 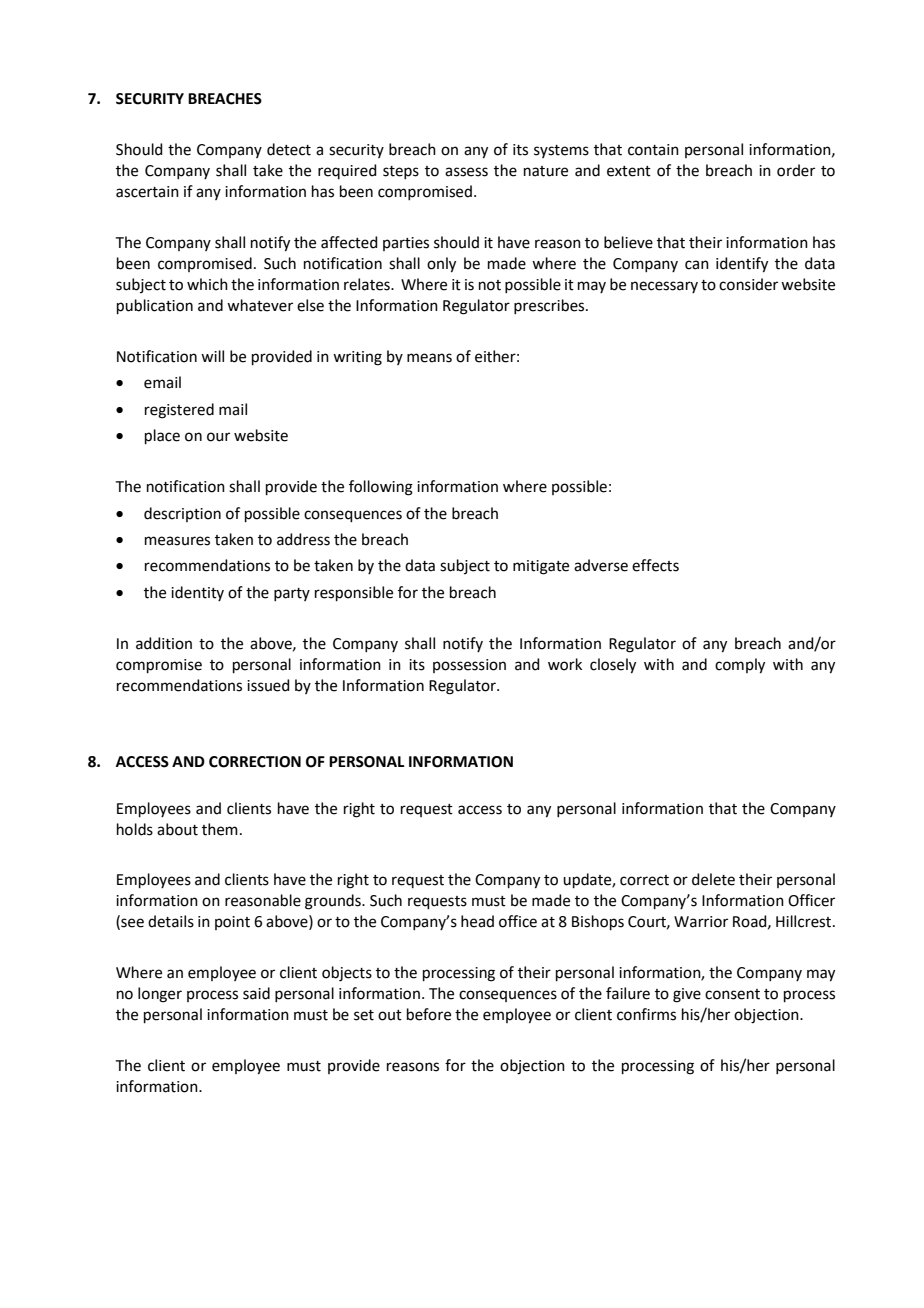 I want to click on assess, so click(x=466, y=172).
